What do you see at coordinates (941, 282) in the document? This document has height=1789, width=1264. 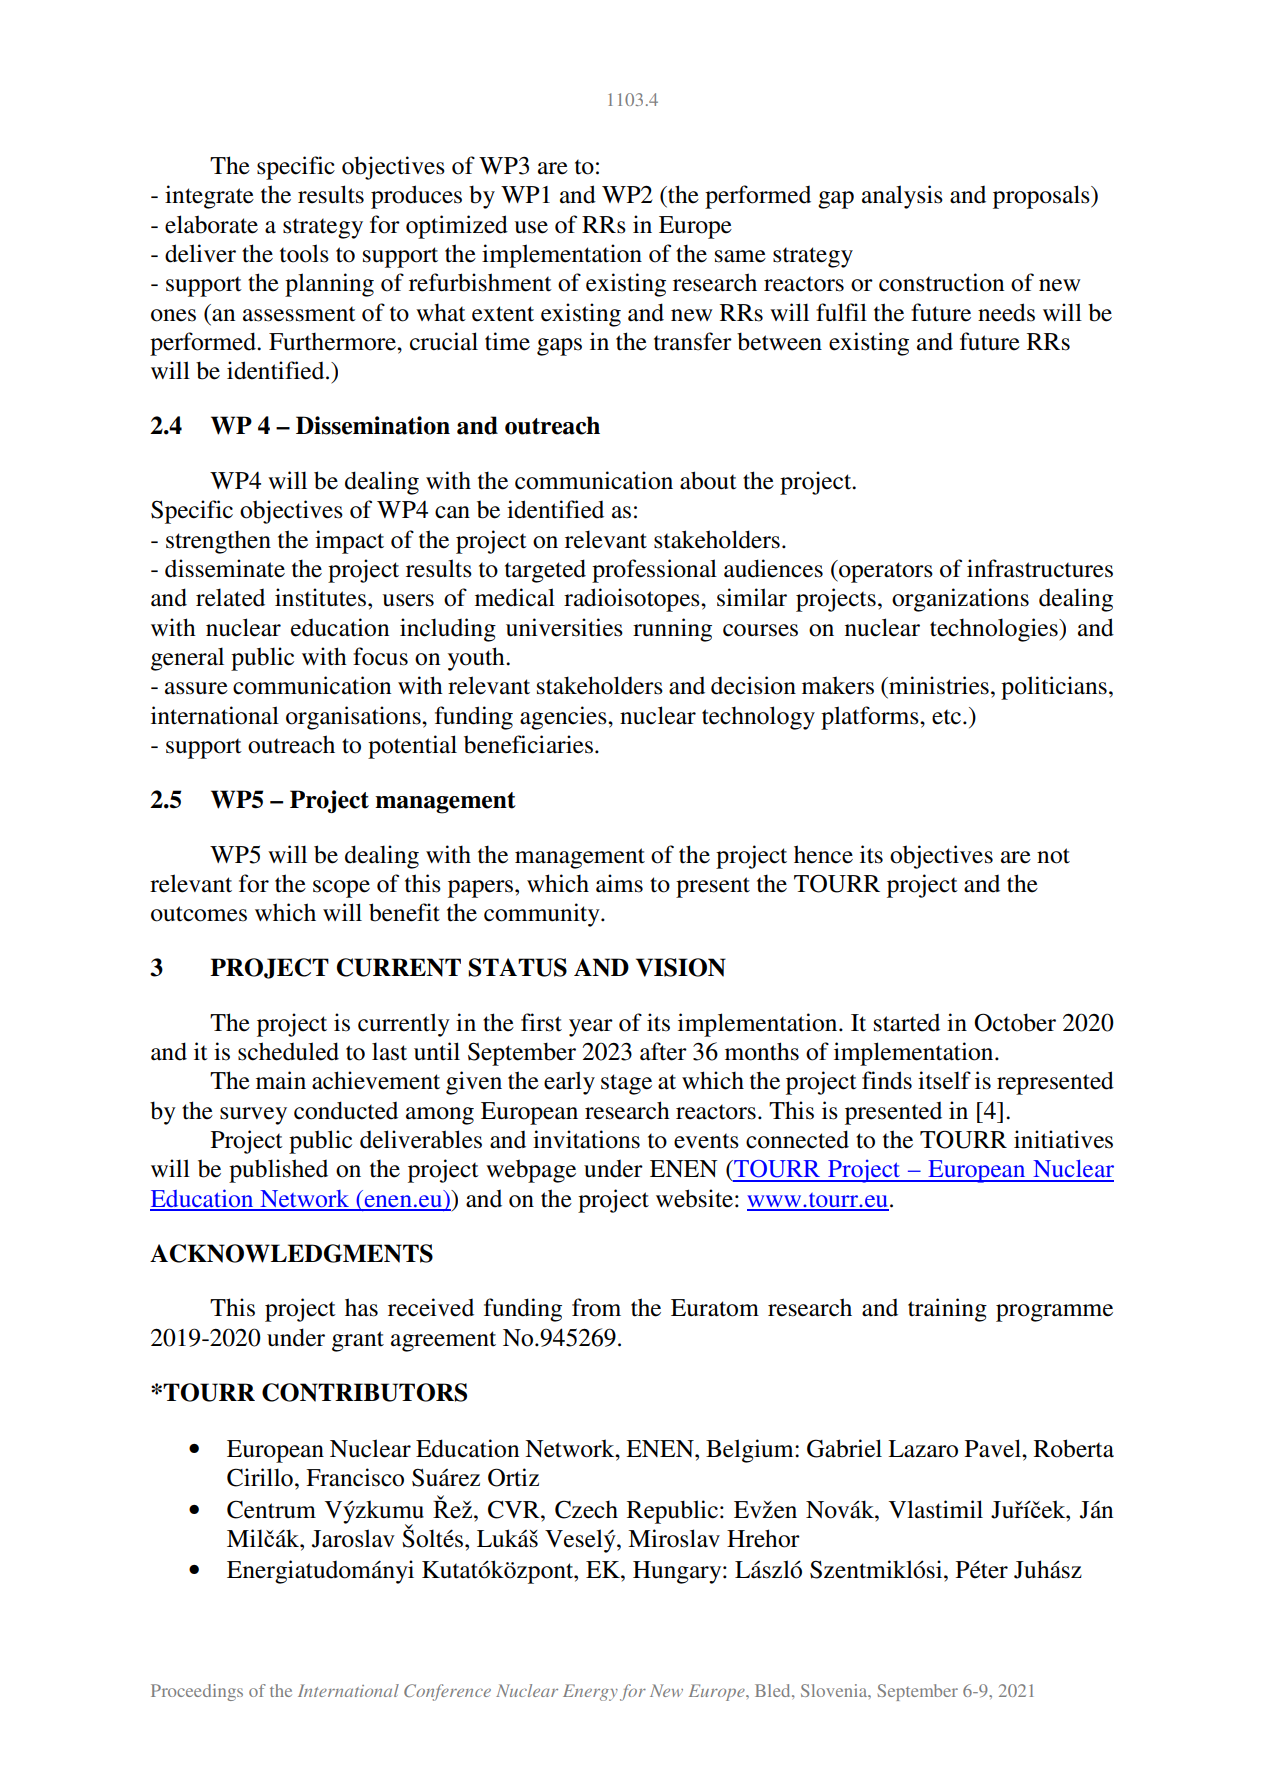 I see `construction` at bounding box center [941, 282].
